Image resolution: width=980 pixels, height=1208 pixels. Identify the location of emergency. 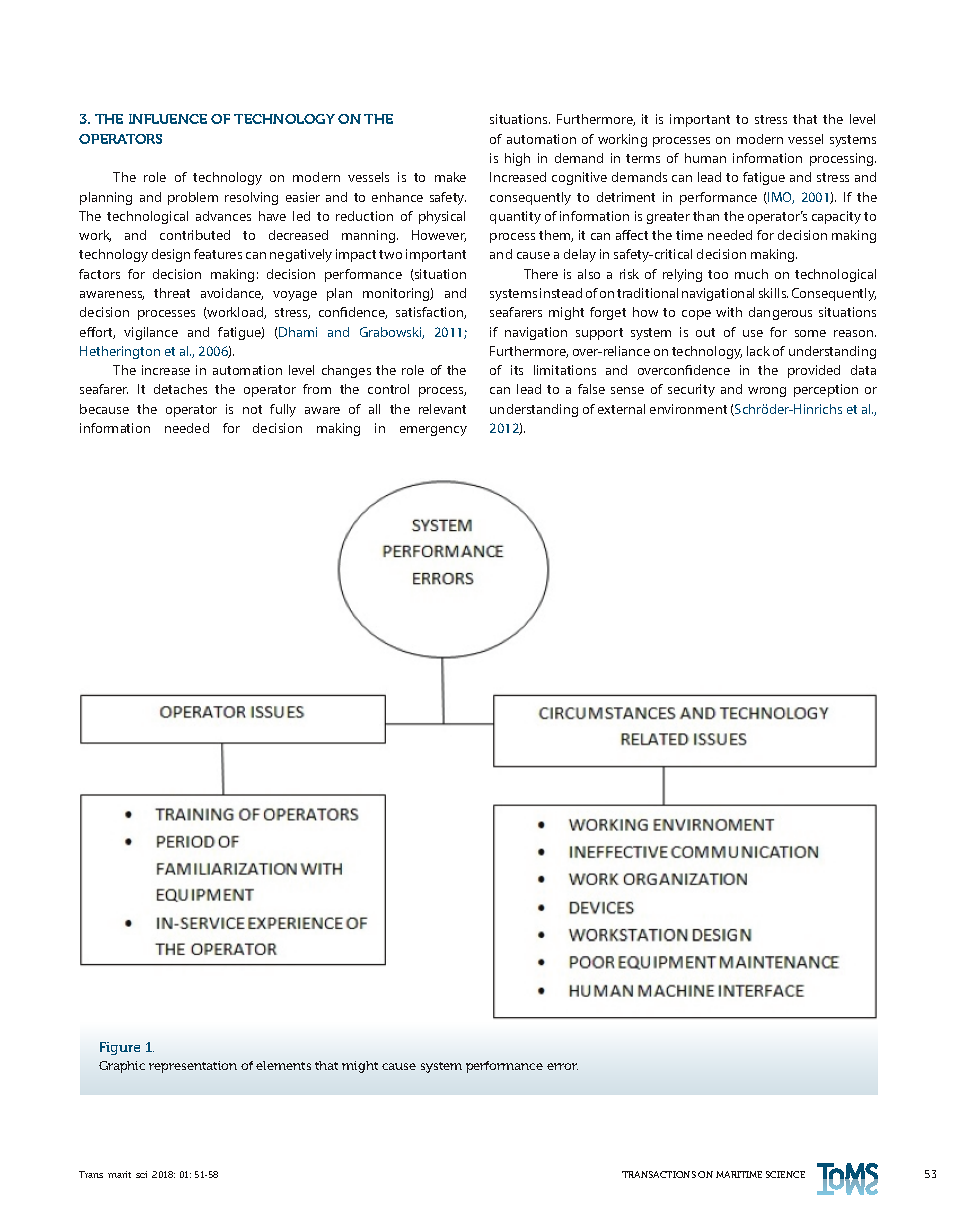
(433, 431).
